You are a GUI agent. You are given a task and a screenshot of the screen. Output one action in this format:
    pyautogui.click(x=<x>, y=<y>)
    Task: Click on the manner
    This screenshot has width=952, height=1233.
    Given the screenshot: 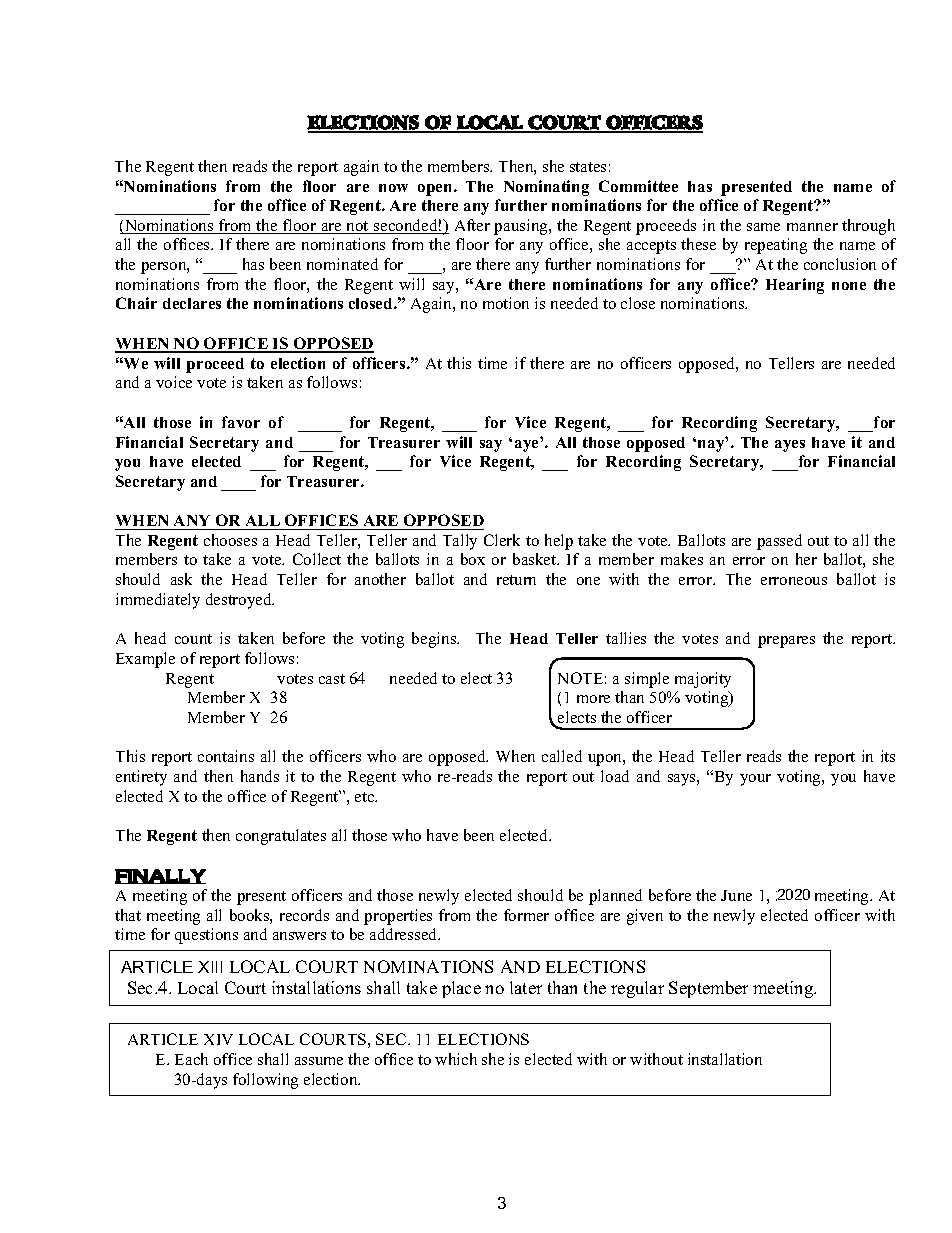 What is the action you would take?
    pyautogui.click(x=812, y=227)
